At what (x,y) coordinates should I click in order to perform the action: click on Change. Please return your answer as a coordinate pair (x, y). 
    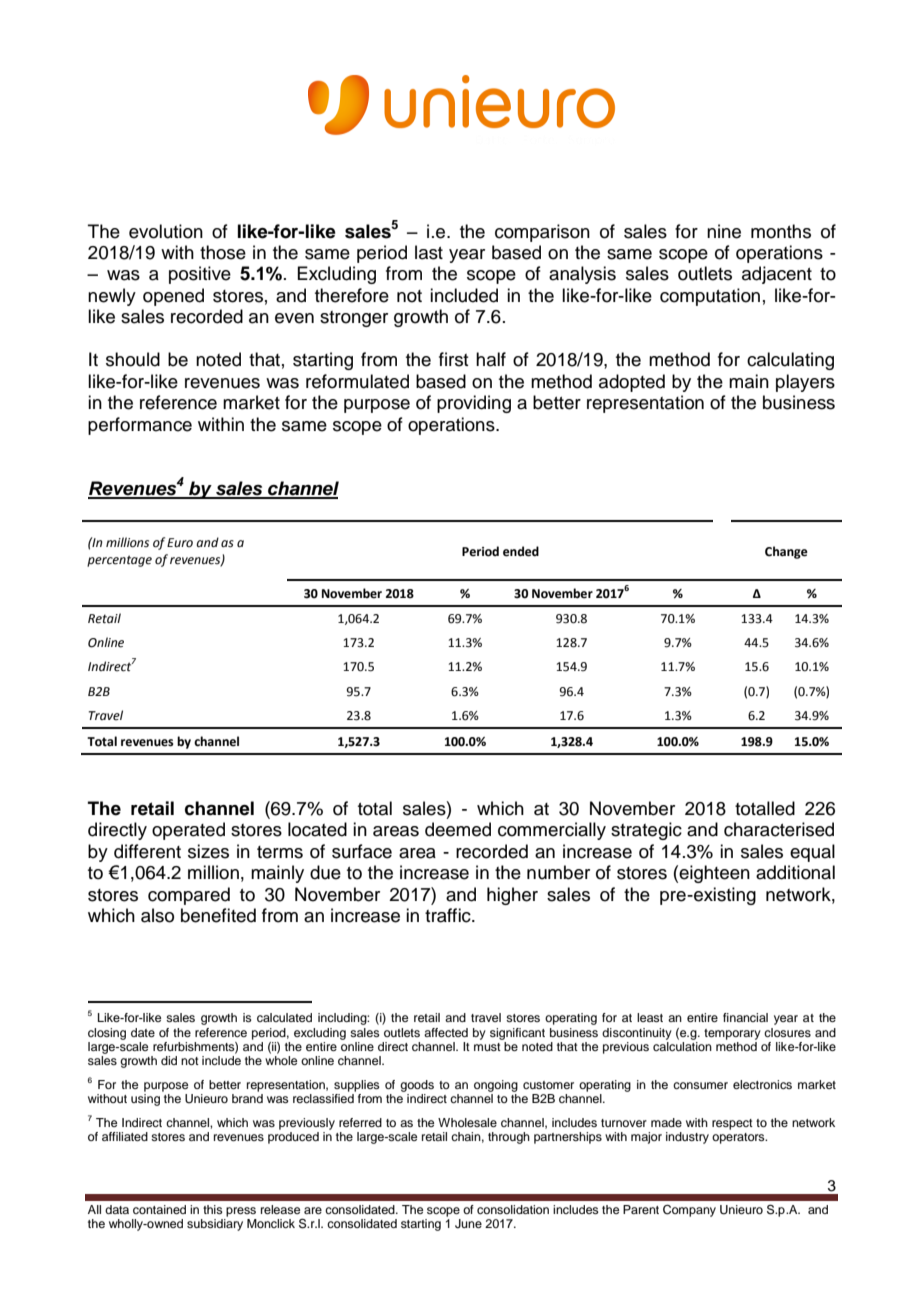
    Looking at the image, I should click on (786, 552).
